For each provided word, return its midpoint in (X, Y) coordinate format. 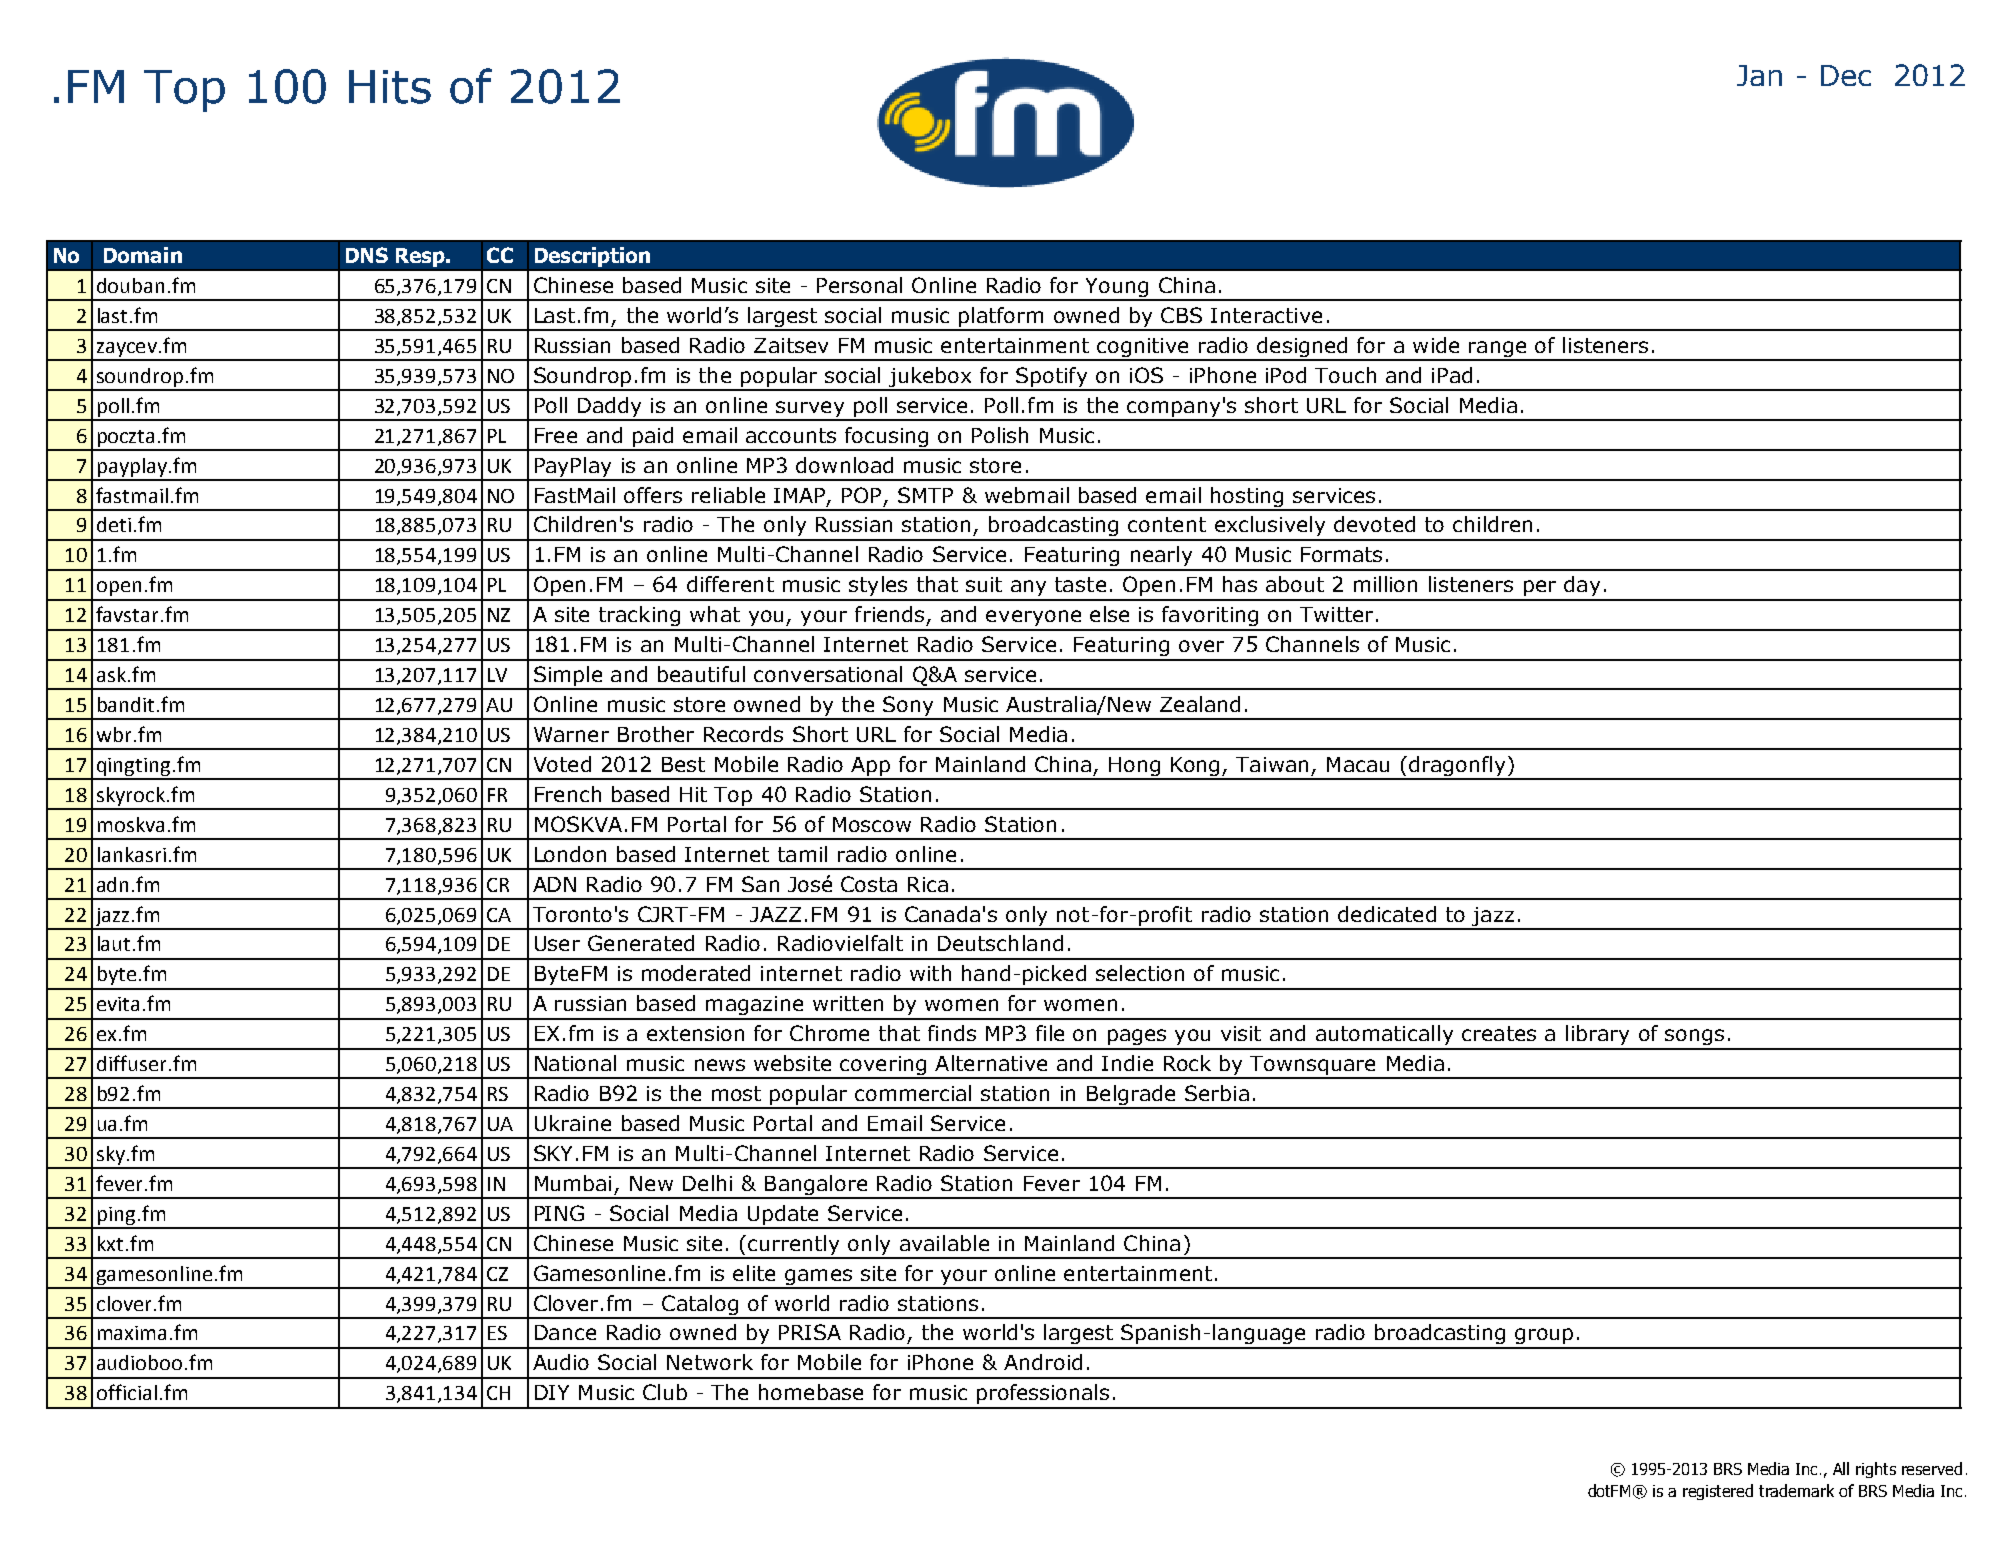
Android (1043, 1362)
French (568, 794)
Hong (1134, 768)
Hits (390, 87)
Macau (1358, 764)
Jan (1759, 75)
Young (1117, 289)
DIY (552, 1392)
